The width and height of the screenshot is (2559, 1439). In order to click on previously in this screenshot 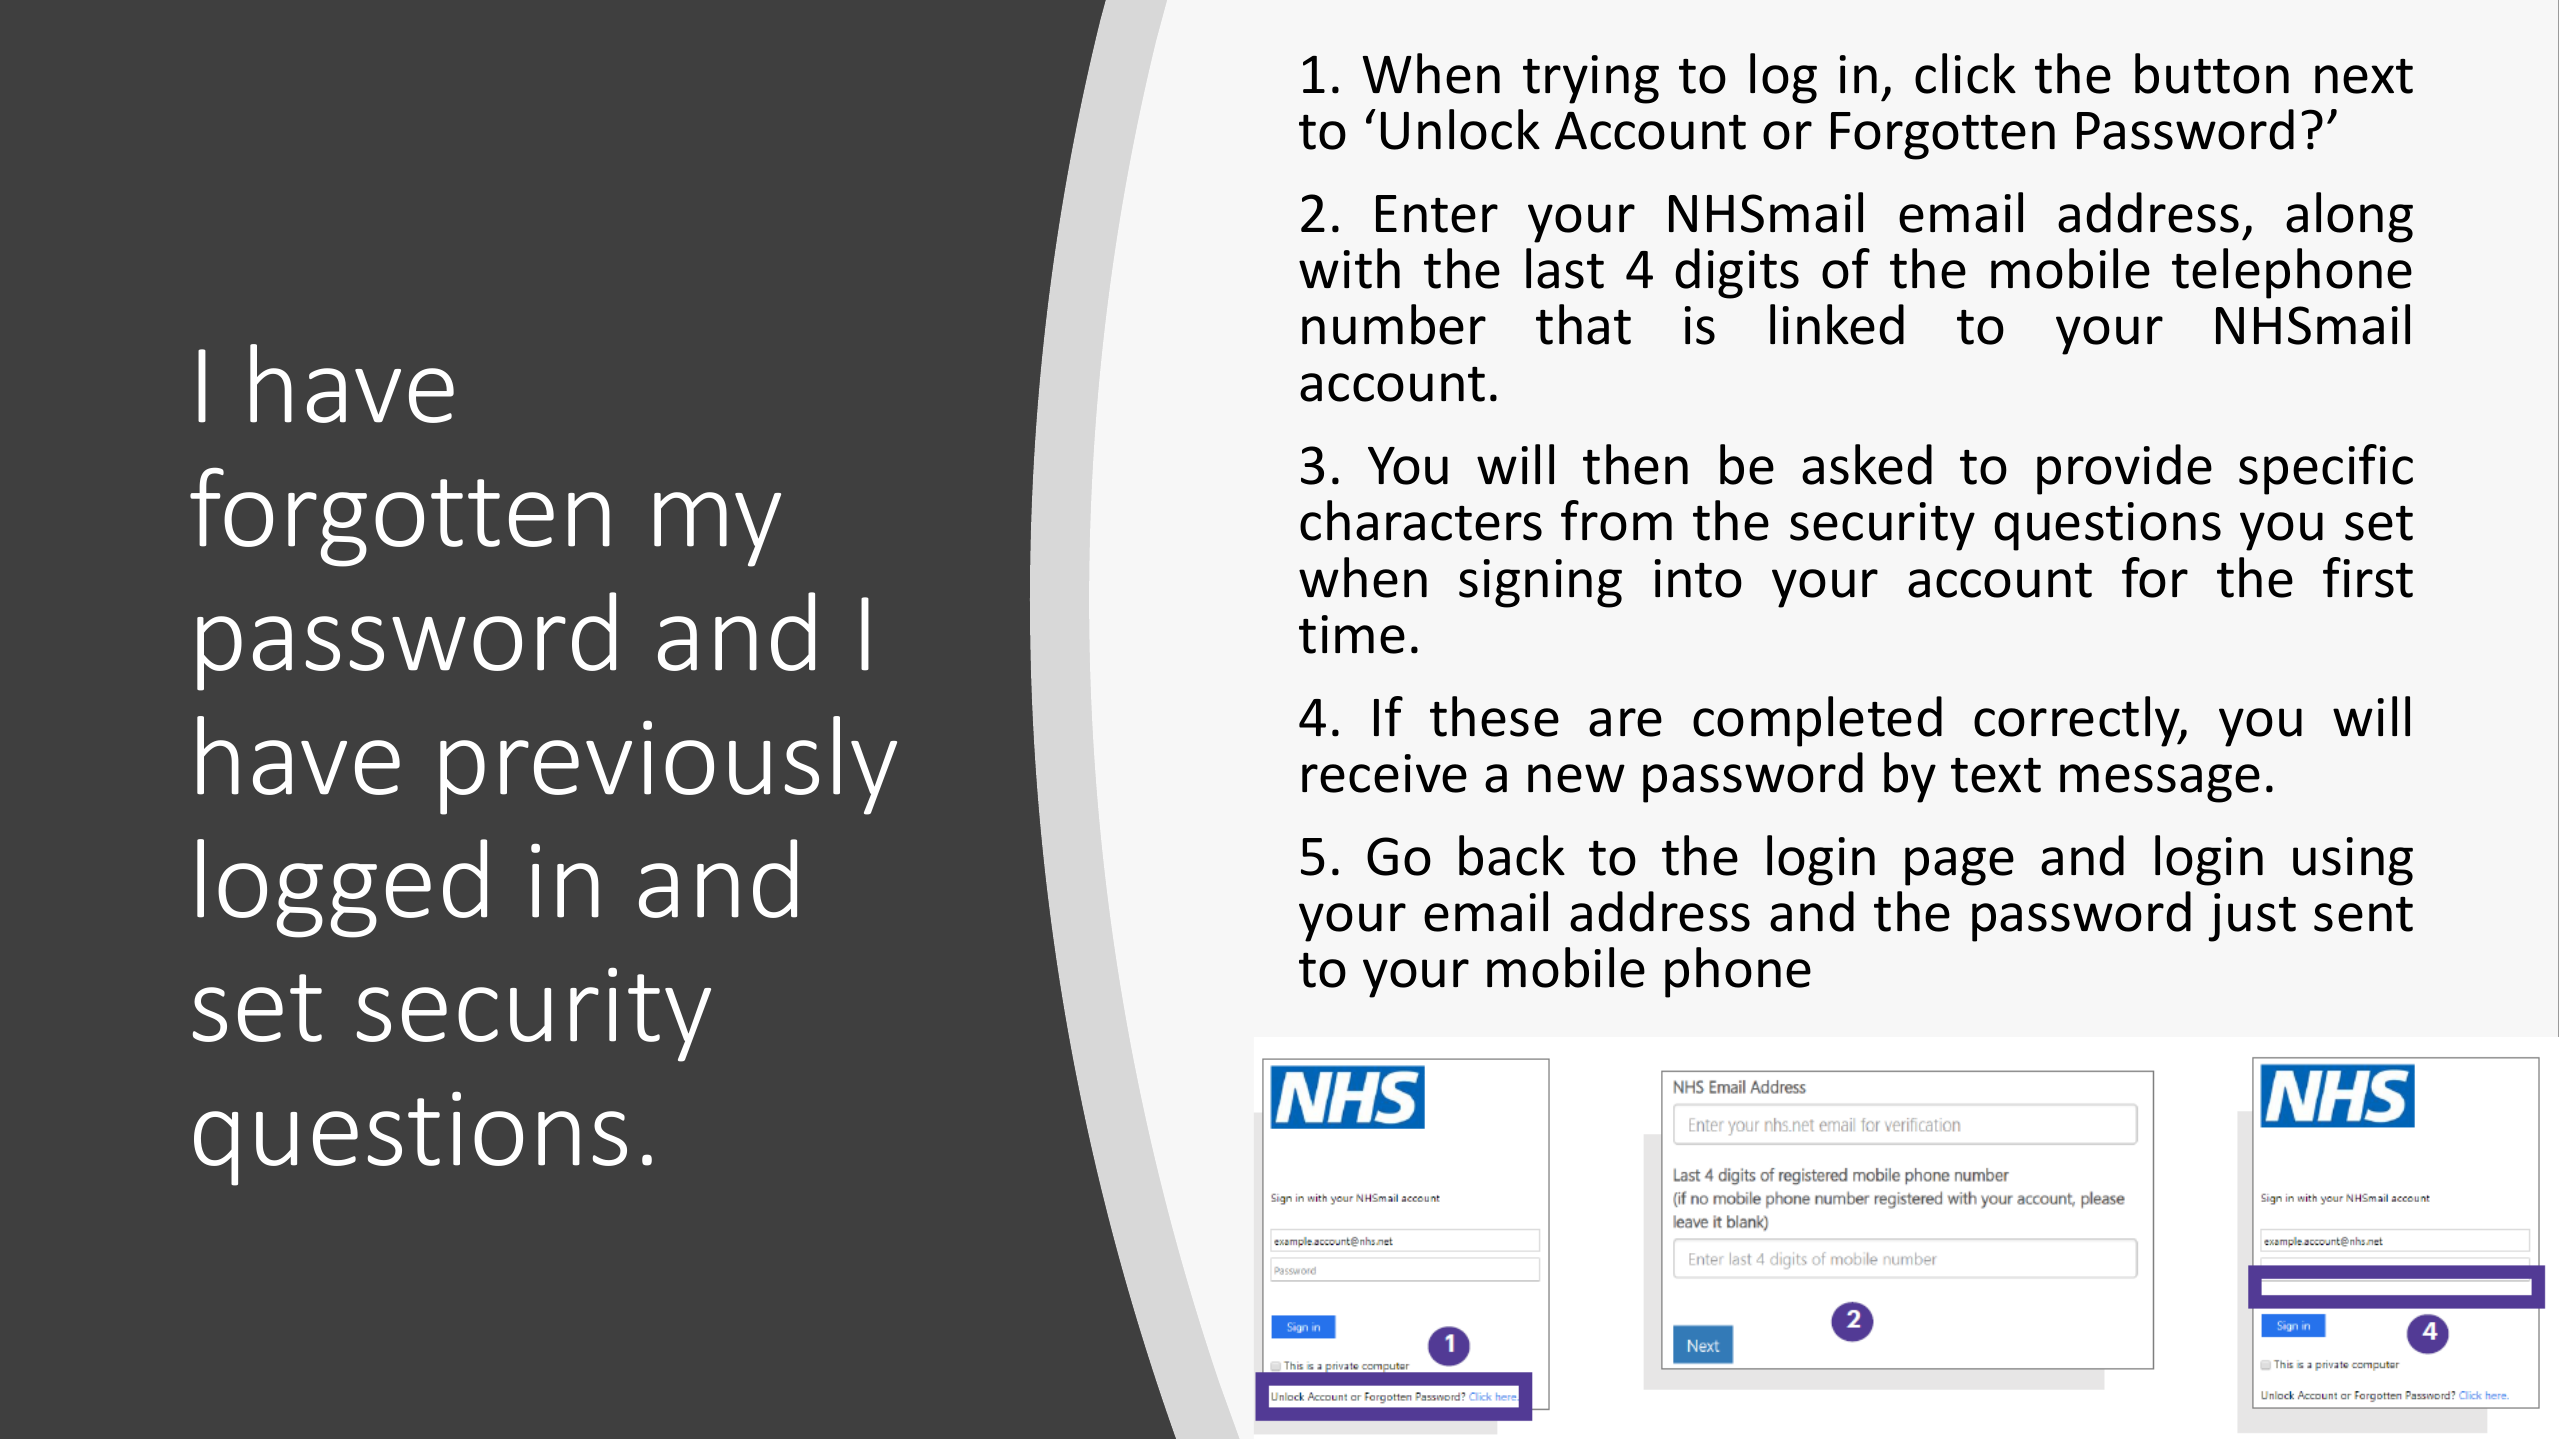, I will do `click(668, 765)`.
